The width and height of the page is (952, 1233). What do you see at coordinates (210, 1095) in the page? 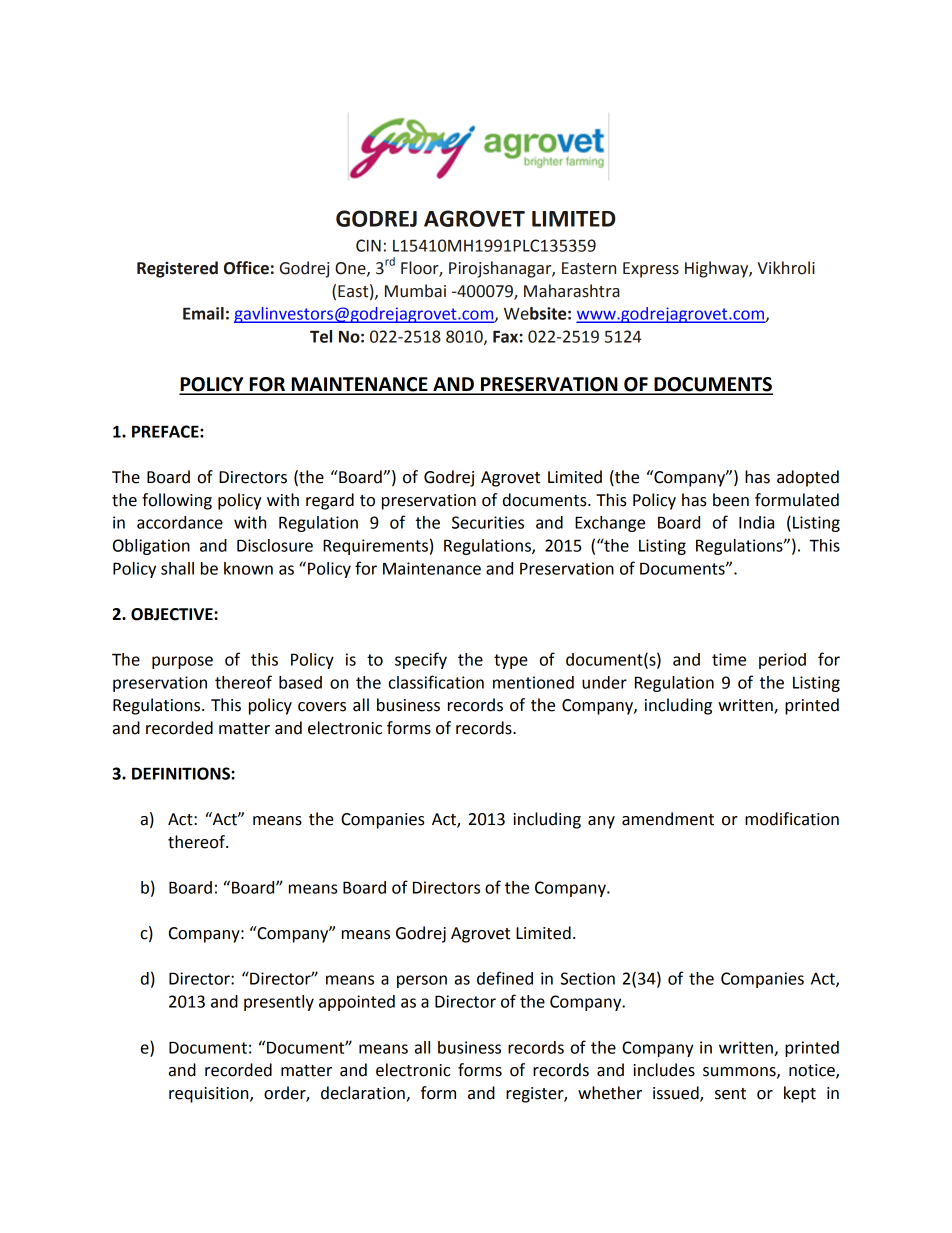
I see `requisition` at bounding box center [210, 1095].
